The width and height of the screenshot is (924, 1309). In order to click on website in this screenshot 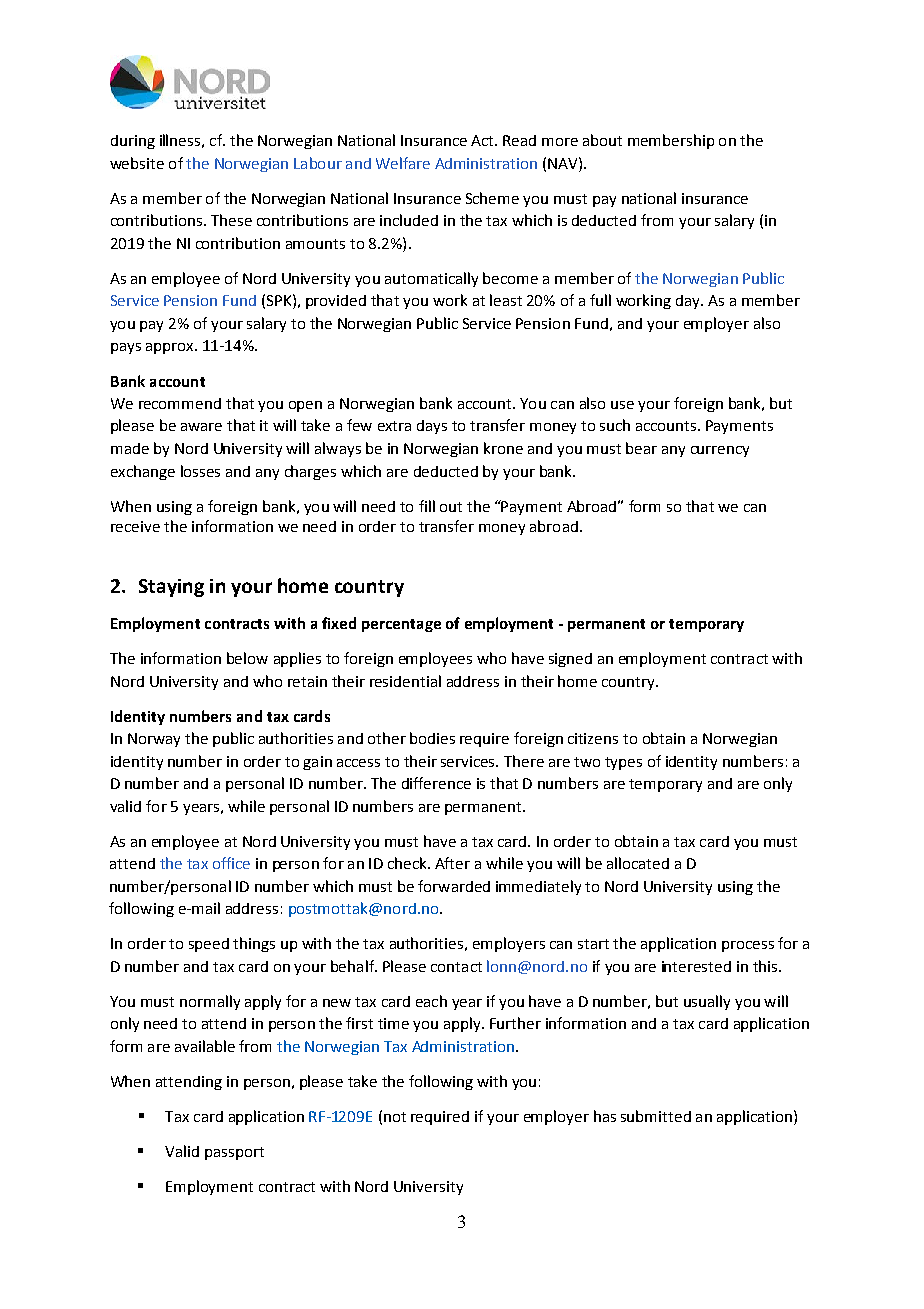, I will do `click(137, 163)`.
